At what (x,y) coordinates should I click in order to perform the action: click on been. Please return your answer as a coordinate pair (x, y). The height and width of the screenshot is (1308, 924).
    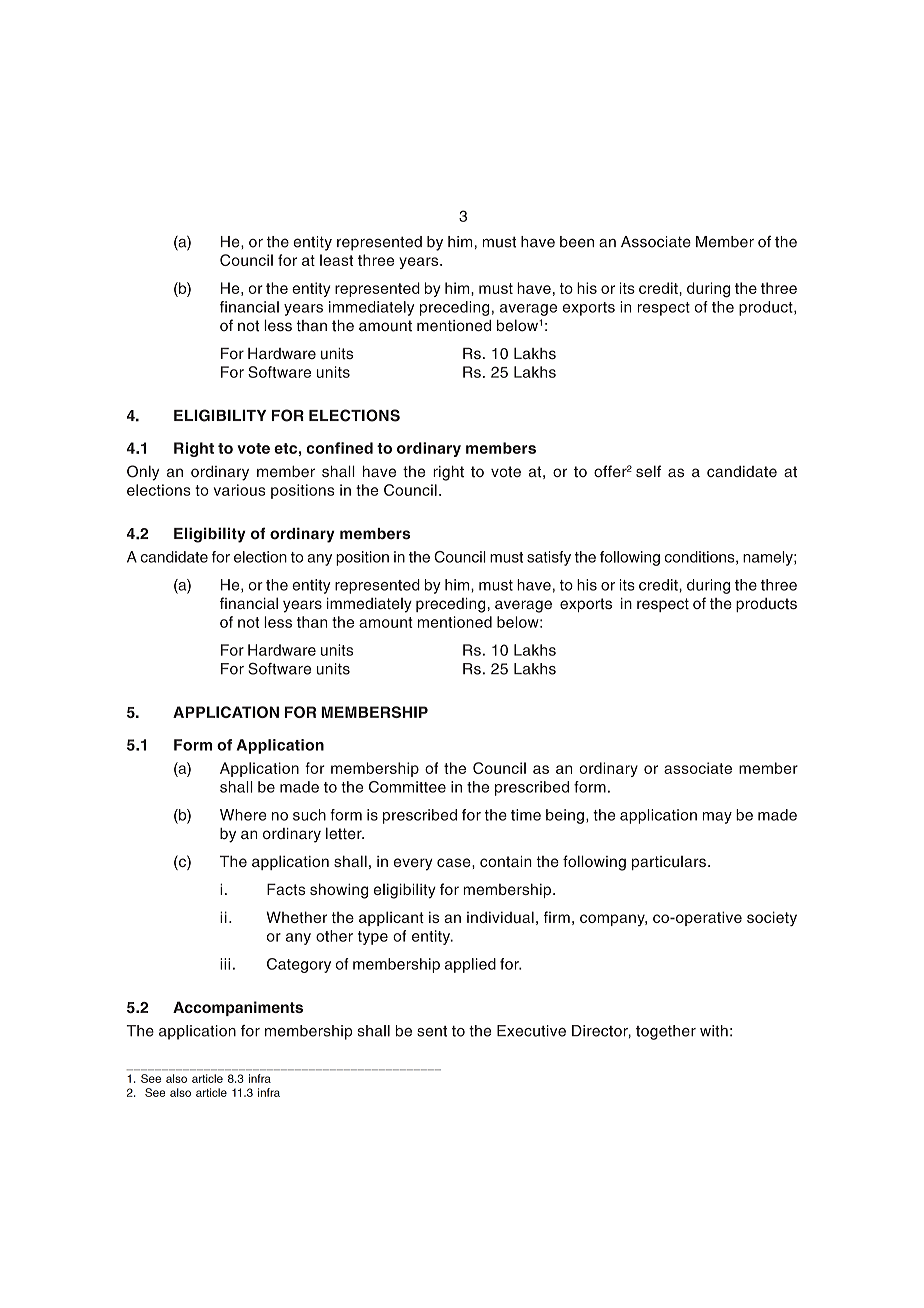
    Looking at the image, I should click on (577, 242).
